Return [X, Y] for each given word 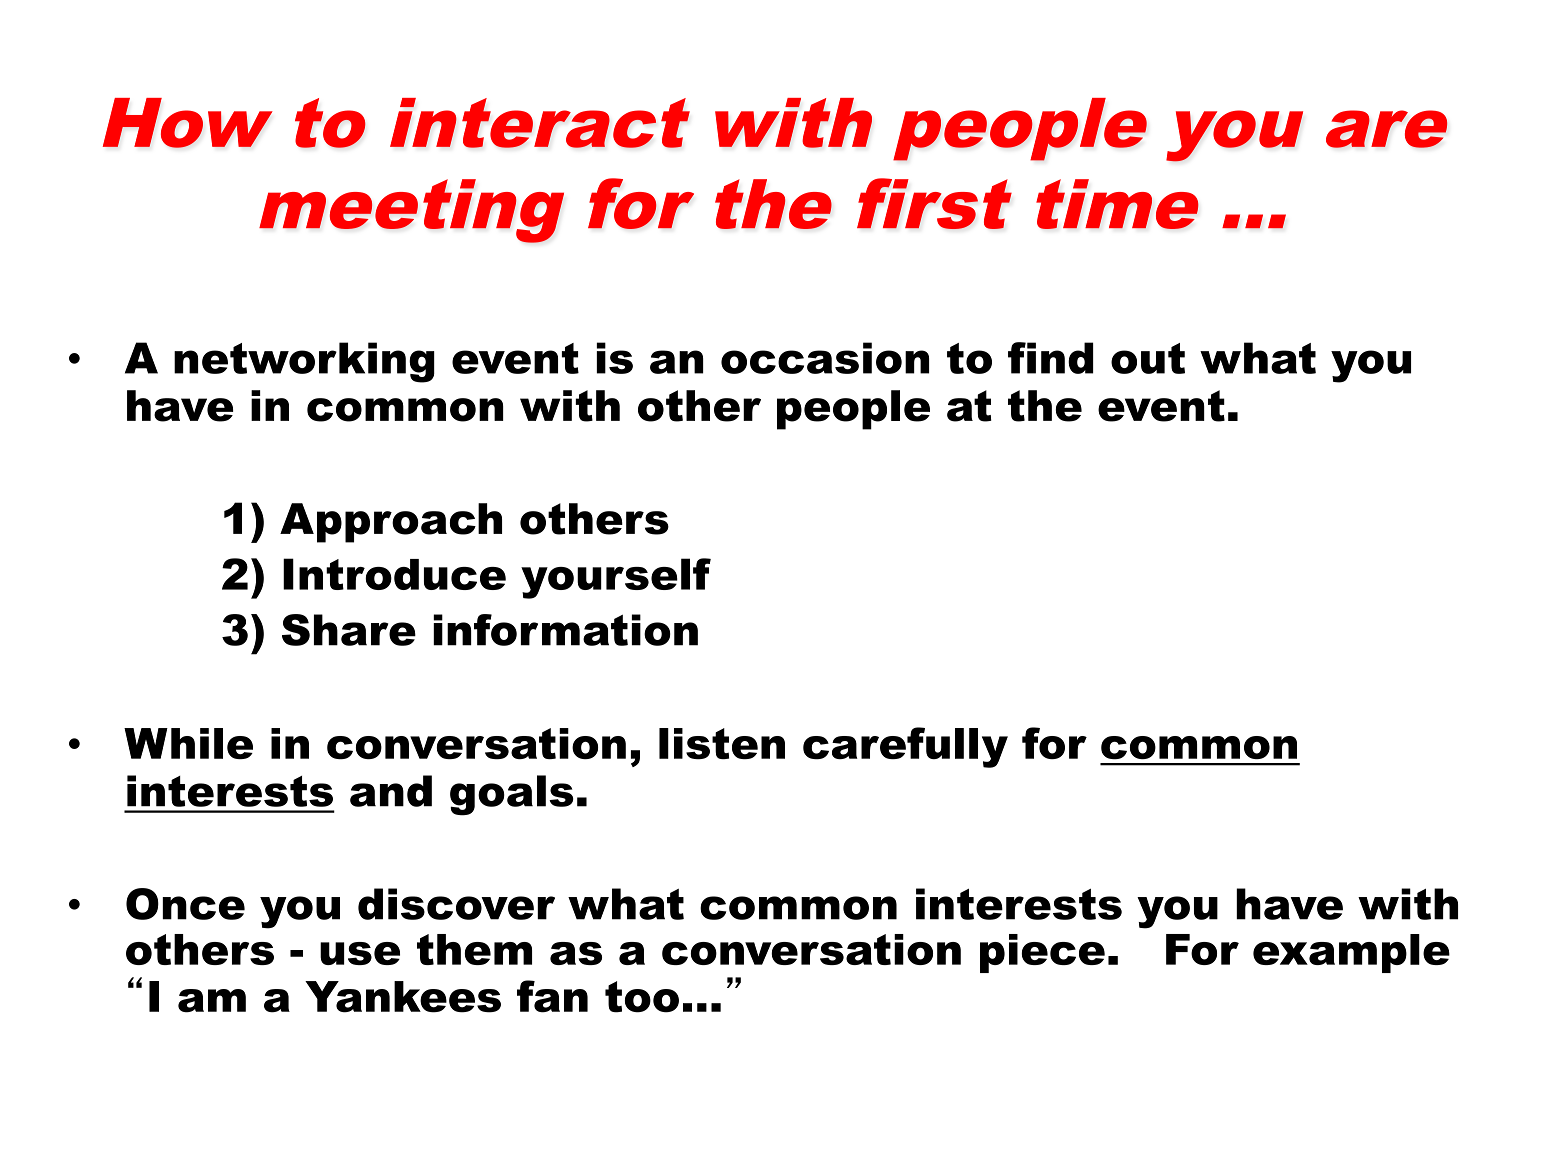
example [1351, 953]
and [391, 791]
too [642, 997]
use [360, 953]
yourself [616, 578]
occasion [825, 358]
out [1148, 358]
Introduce [394, 574]
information [565, 630]
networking [304, 362]
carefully [905, 747]
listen [722, 744]
